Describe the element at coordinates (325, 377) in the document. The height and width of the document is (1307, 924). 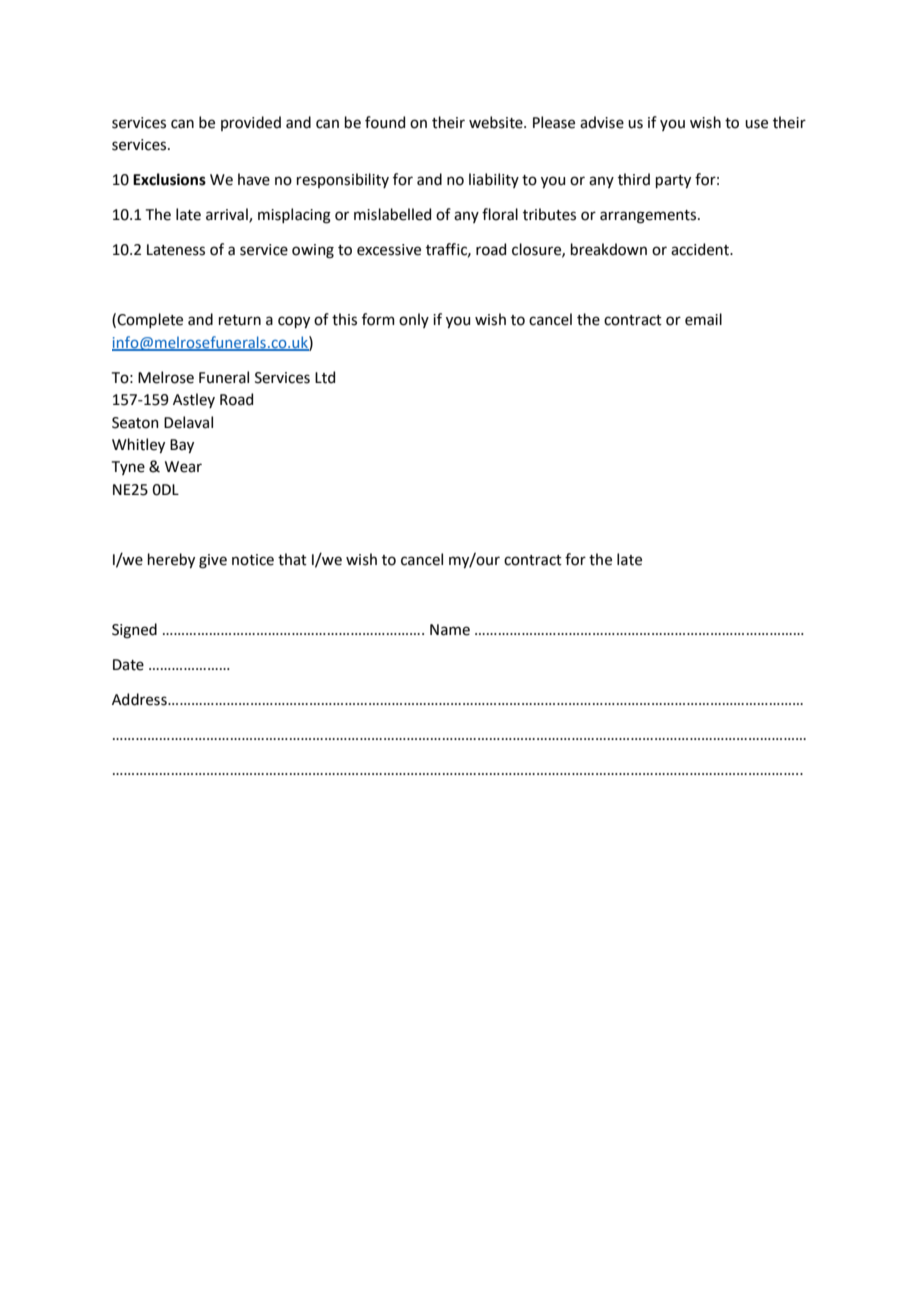
I see `Ltd` at that location.
